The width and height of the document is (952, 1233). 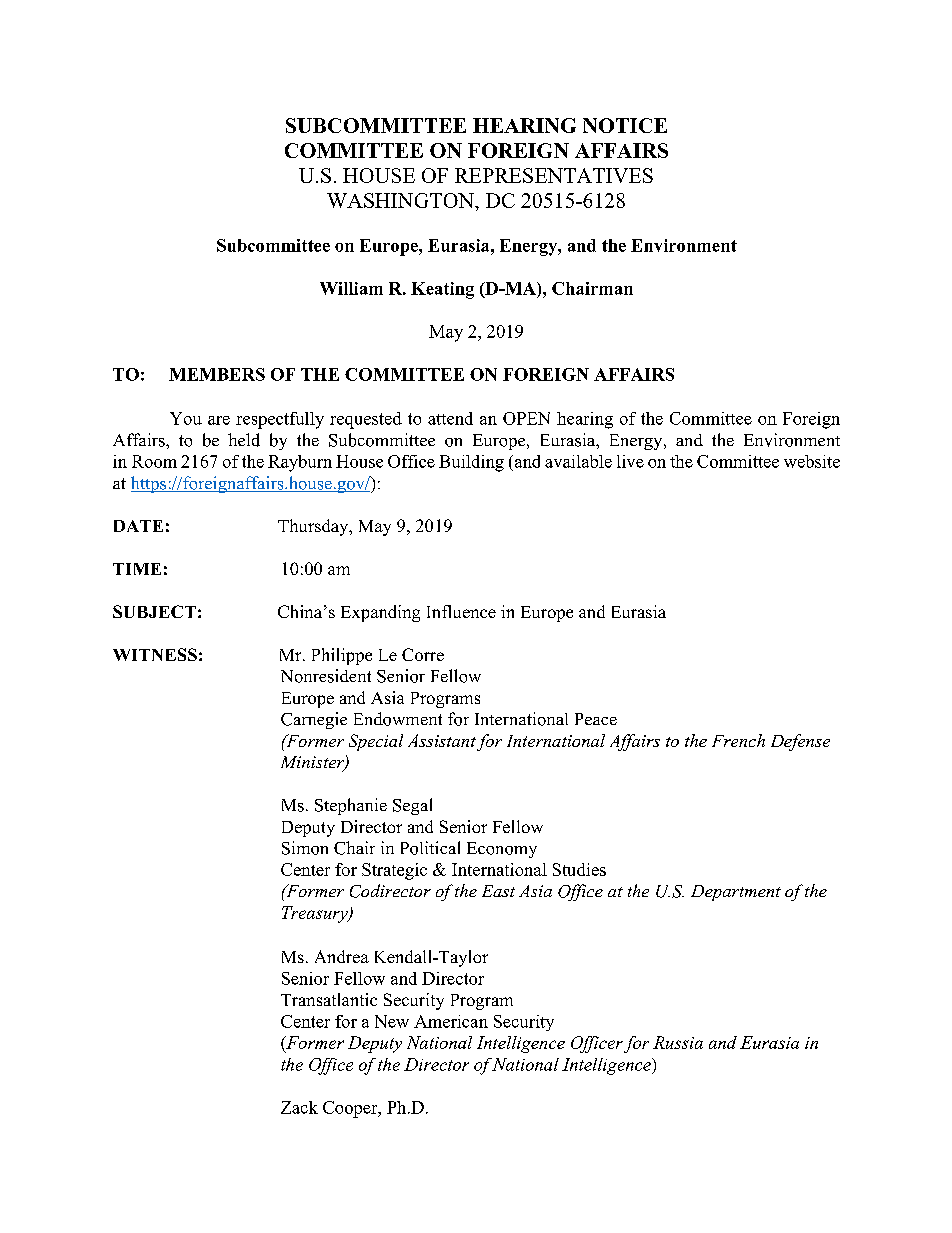 What do you see at coordinates (299, 1107) in the document?
I see `Zack` at bounding box center [299, 1107].
